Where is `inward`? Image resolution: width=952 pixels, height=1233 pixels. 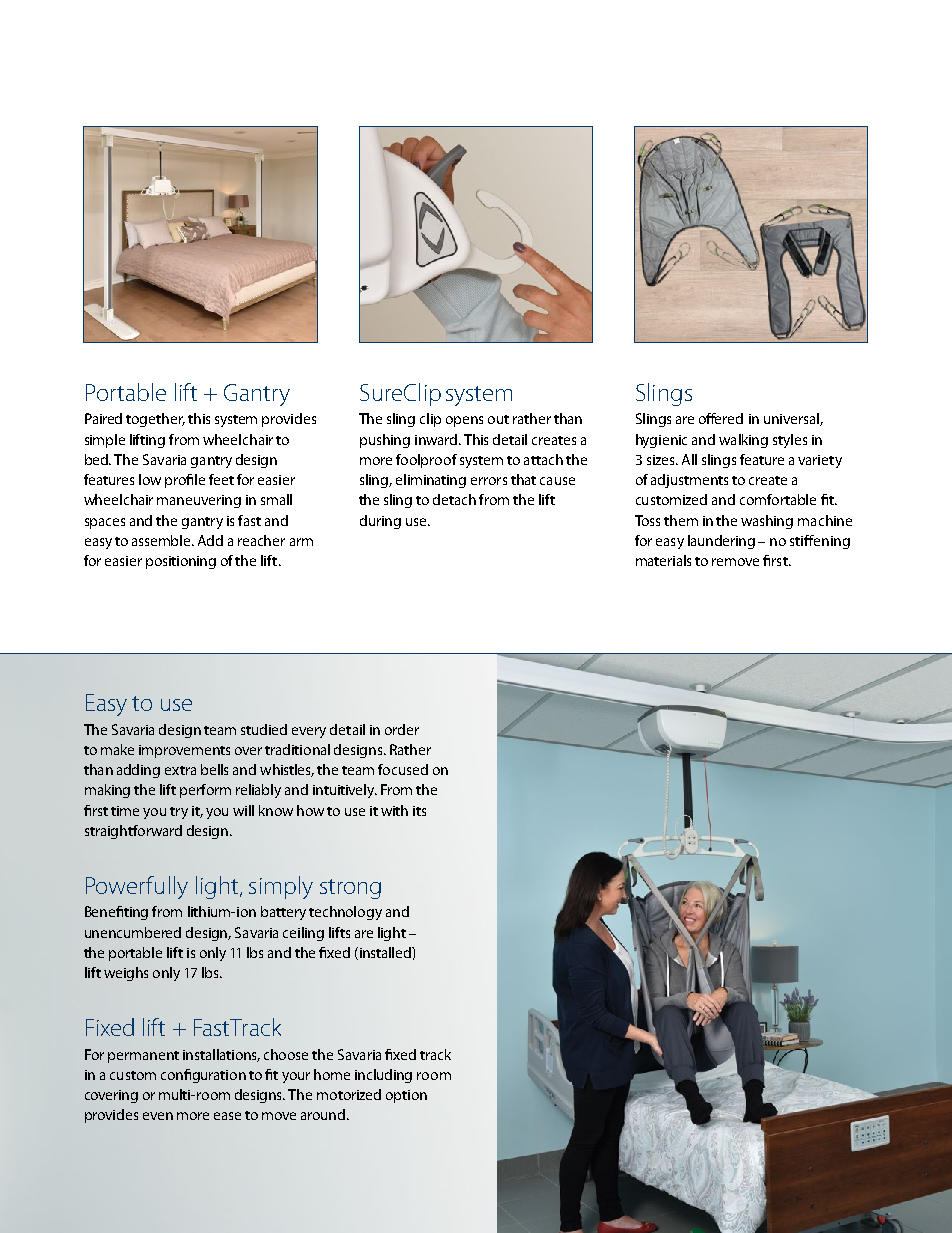
inward is located at coordinates (437, 439).
